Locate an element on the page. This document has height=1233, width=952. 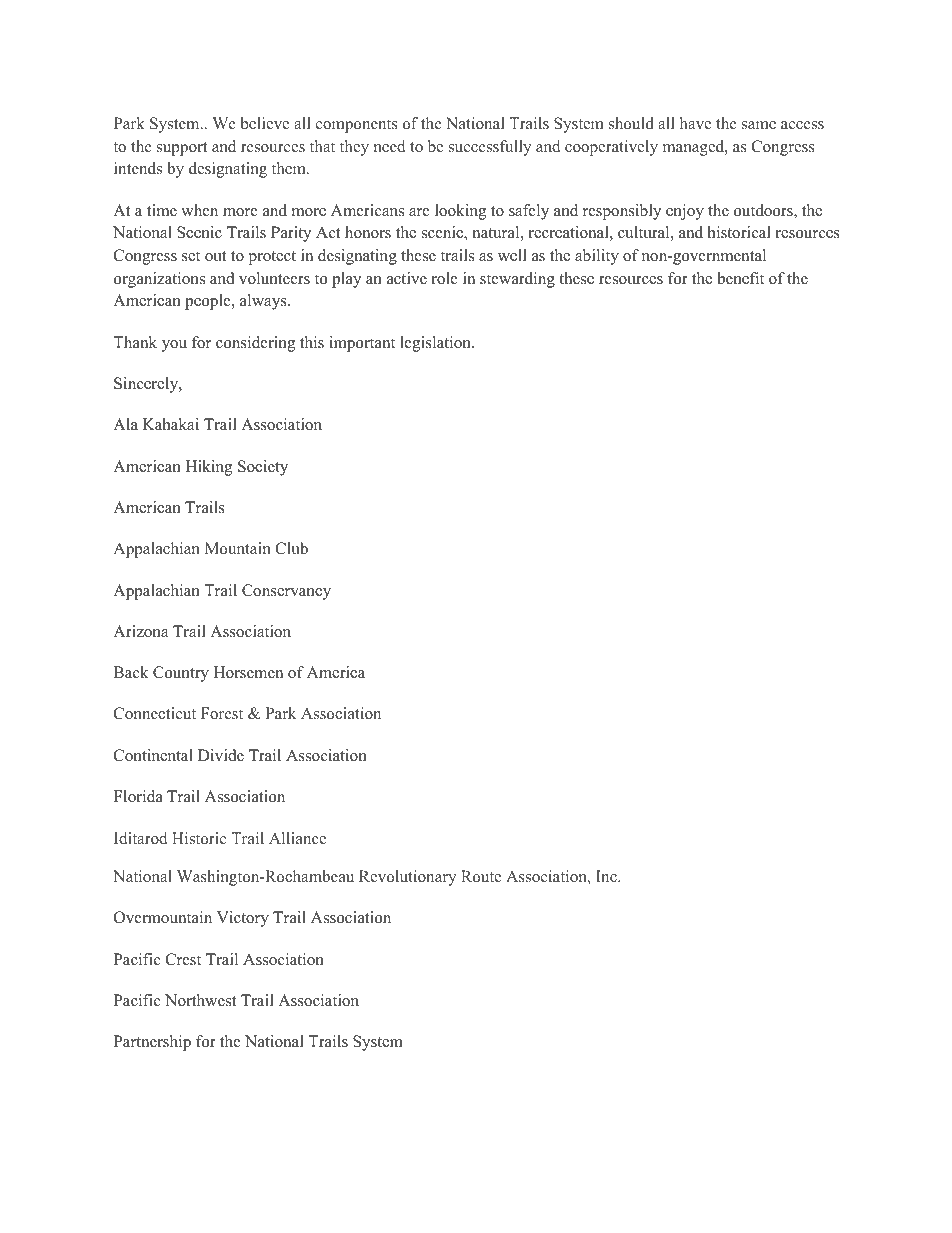
Northwest is located at coordinates (200, 1000).
